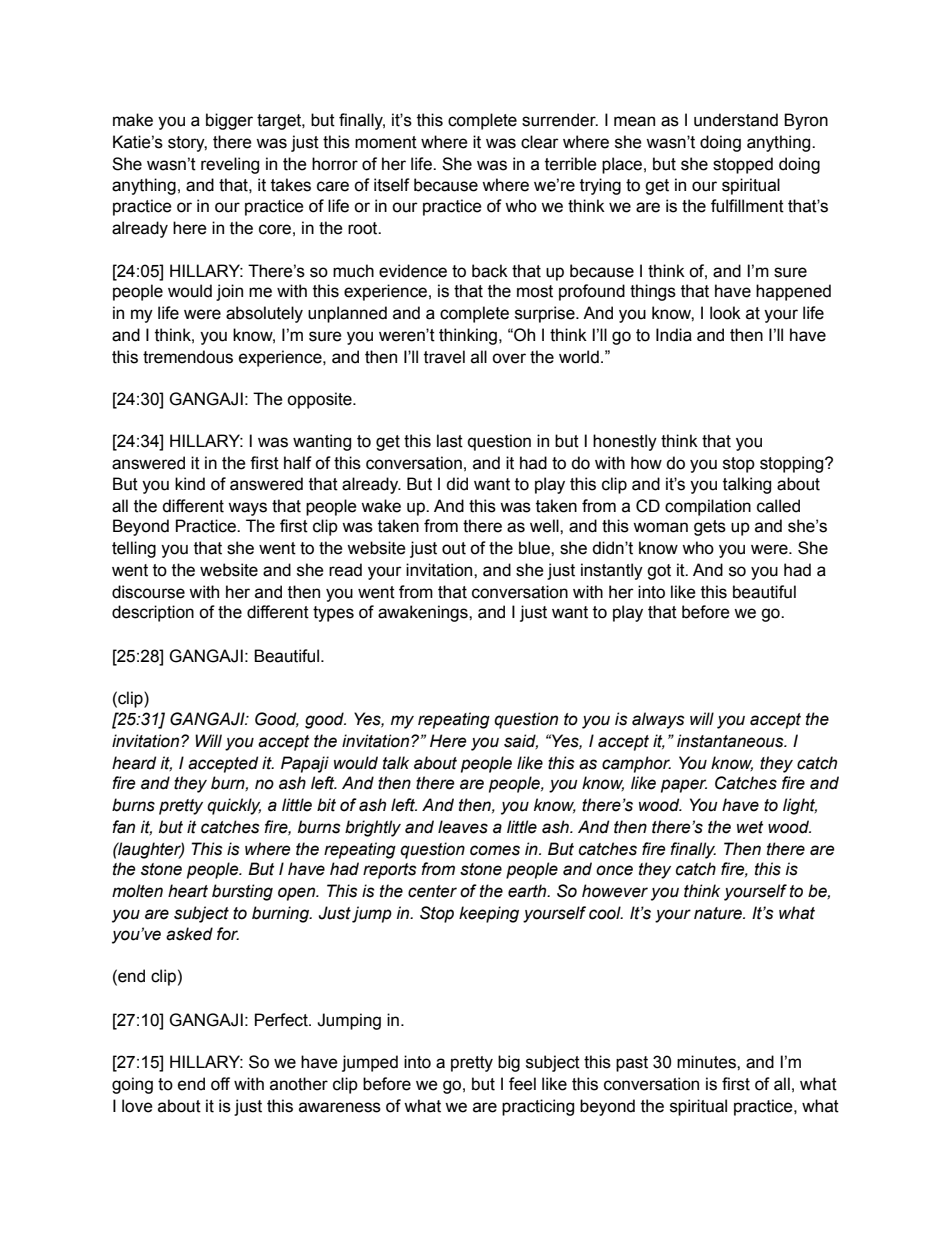  What do you see at coordinates (230, 165) in the screenshot?
I see `reveling` at bounding box center [230, 165].
